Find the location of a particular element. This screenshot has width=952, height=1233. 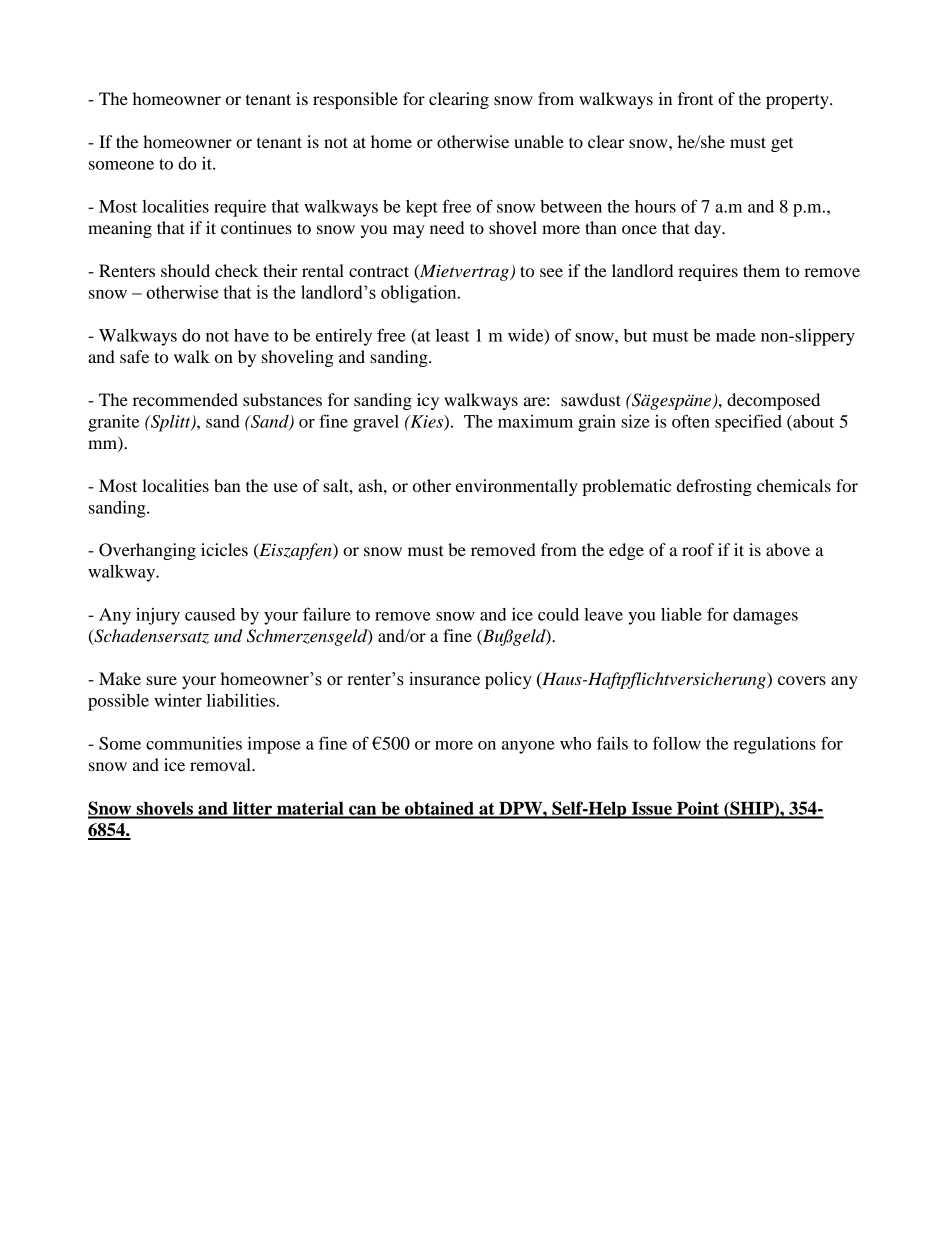

front is located at coordinates (695, 98).
